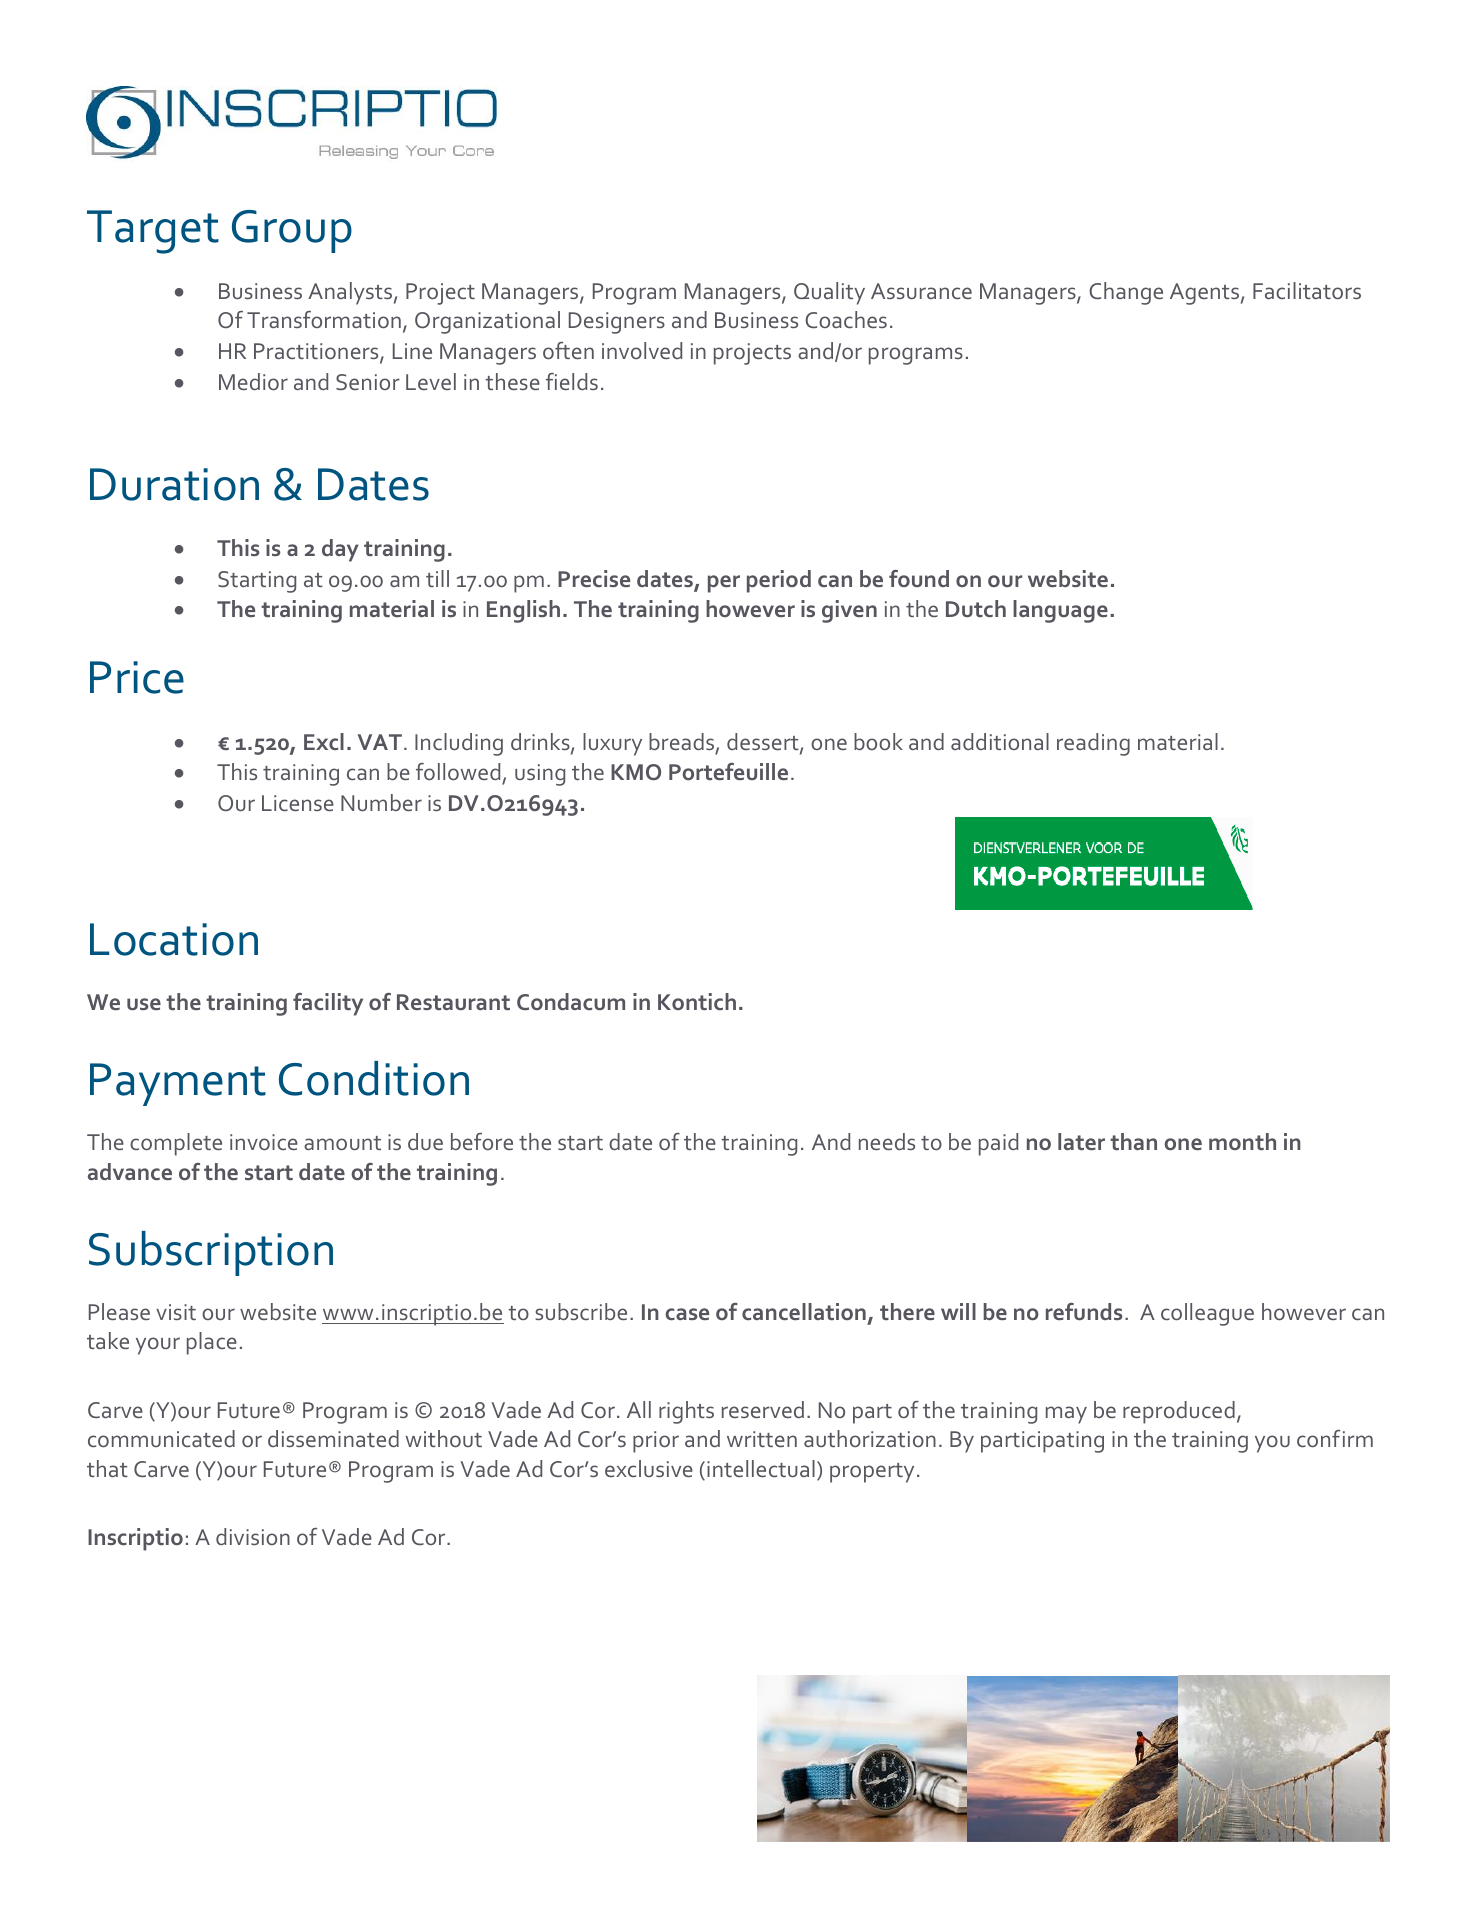 This image has height=1910, width=1476. What do you see at coordinates (681, 741) in the image?
I see `breads` at bounding box center [681, 741].
